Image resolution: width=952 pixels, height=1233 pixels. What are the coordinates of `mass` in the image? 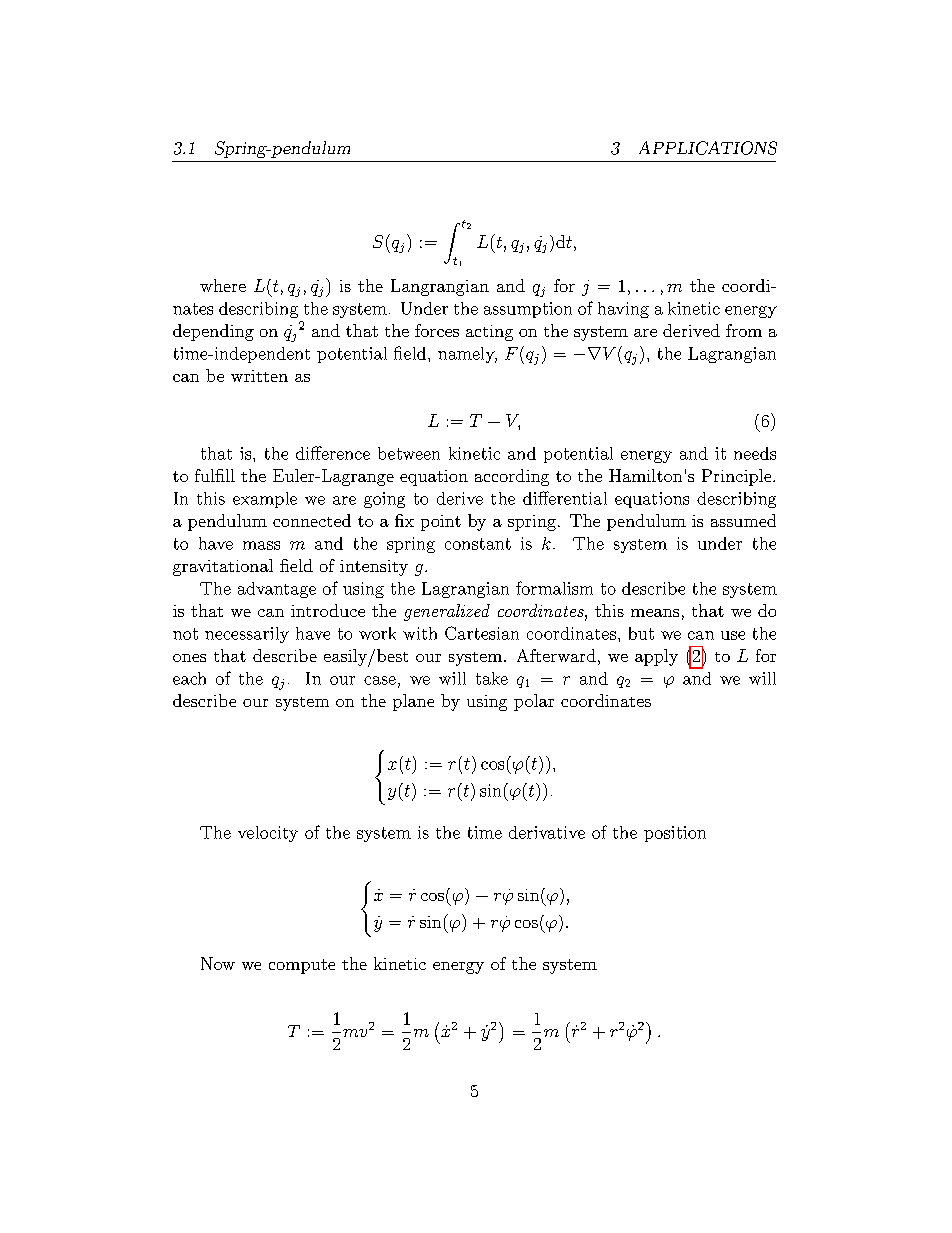 It's located at (261, 545).
